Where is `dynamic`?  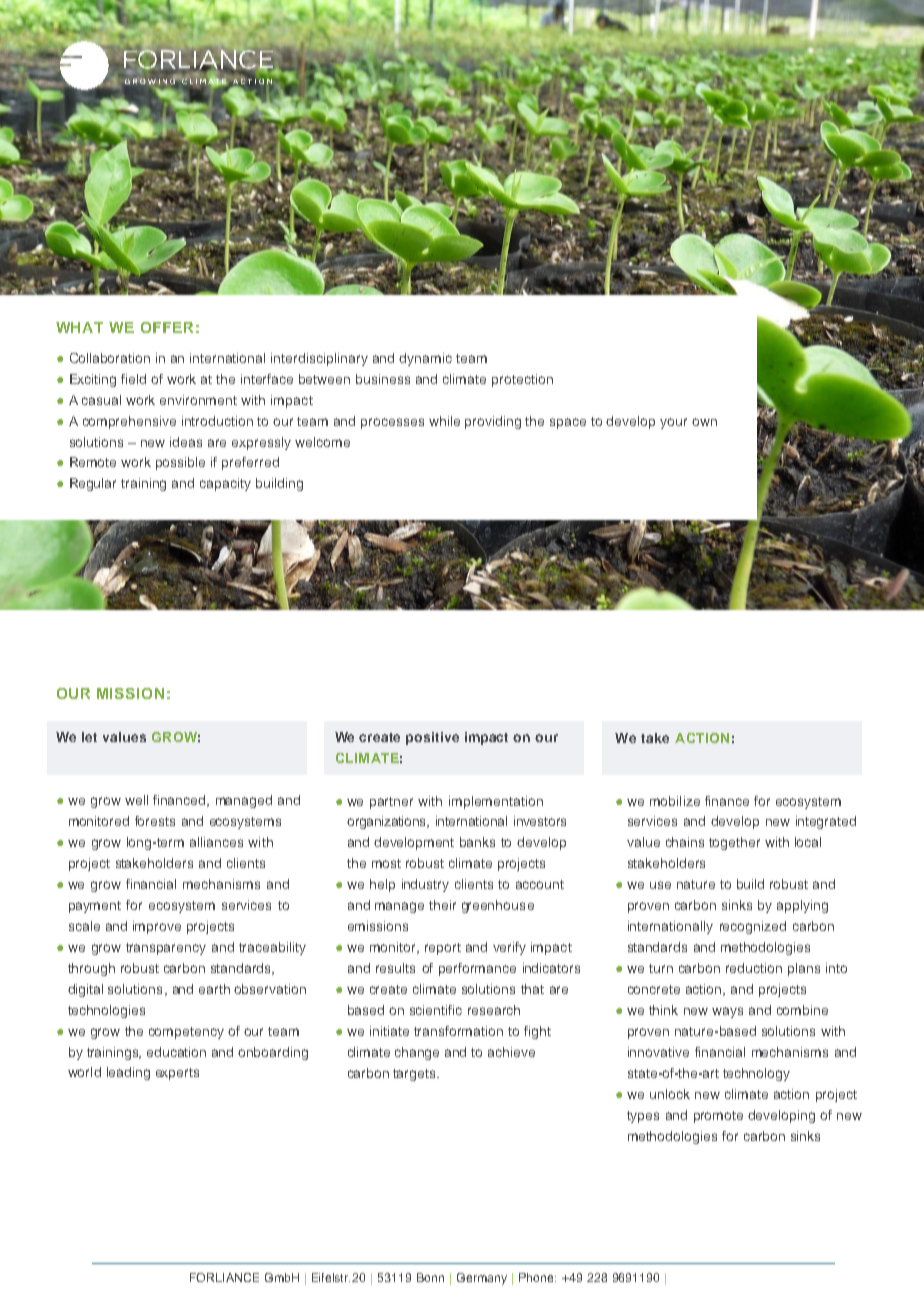 dynamic is located at coordinates (425, 359).
